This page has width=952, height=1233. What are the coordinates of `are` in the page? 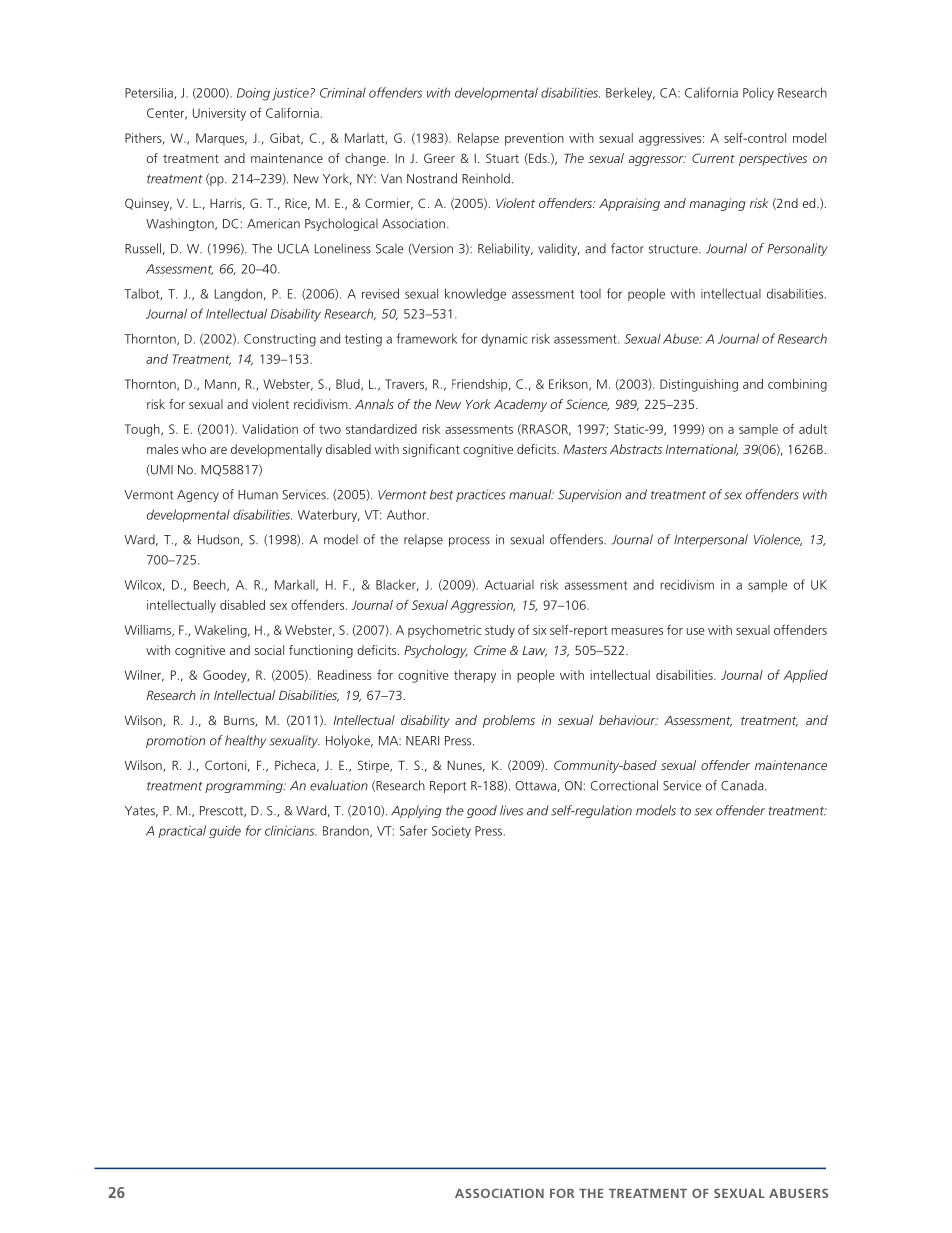 It's located at (218, 450).
